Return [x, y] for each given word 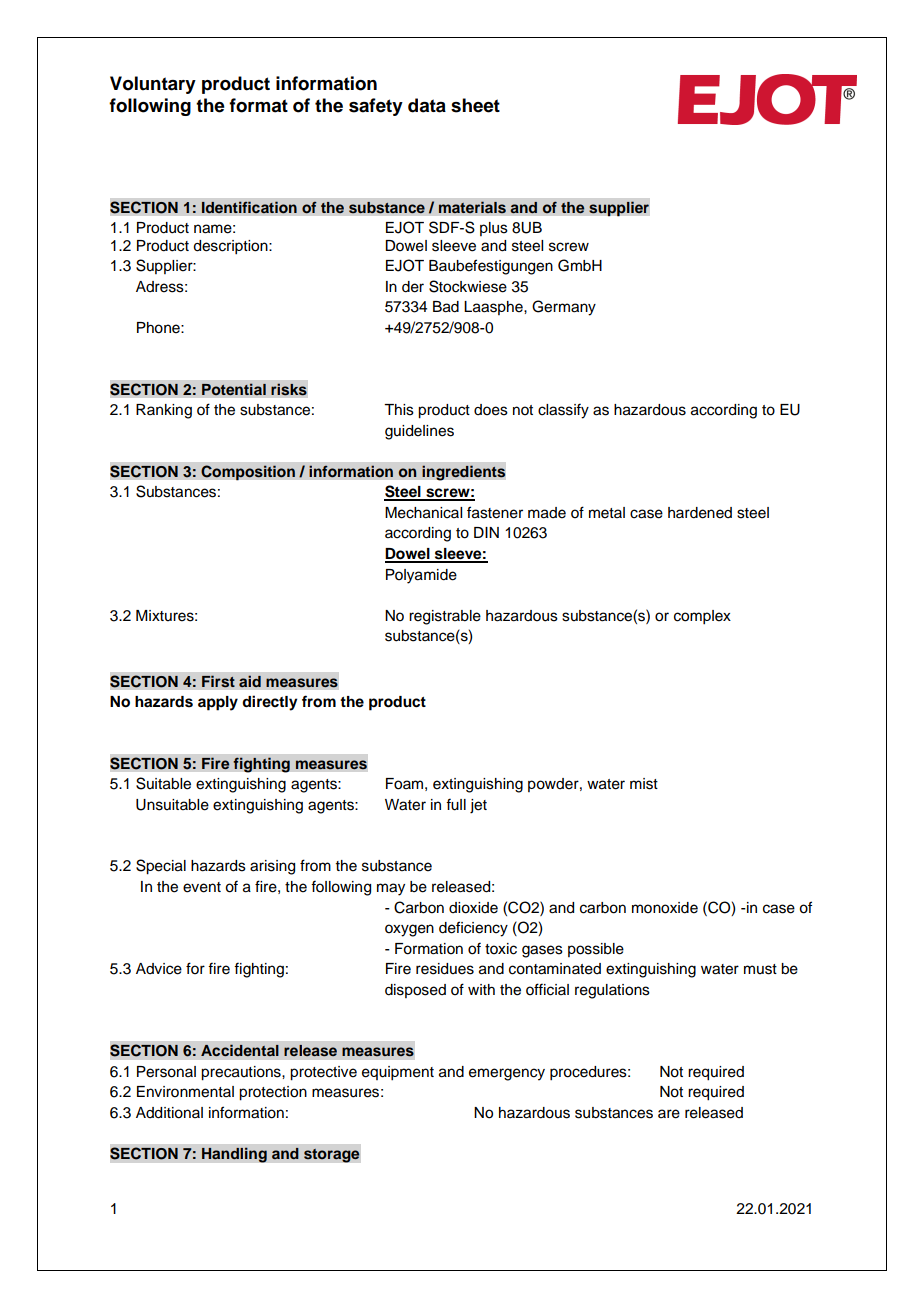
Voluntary [153, 85]
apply [218, 703]
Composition [248, 473]
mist [644, 784]
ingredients [464, 473]
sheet [475, 105]
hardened [700, 513]
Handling [234, 1155]
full [456, 804]
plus [494, 229]
